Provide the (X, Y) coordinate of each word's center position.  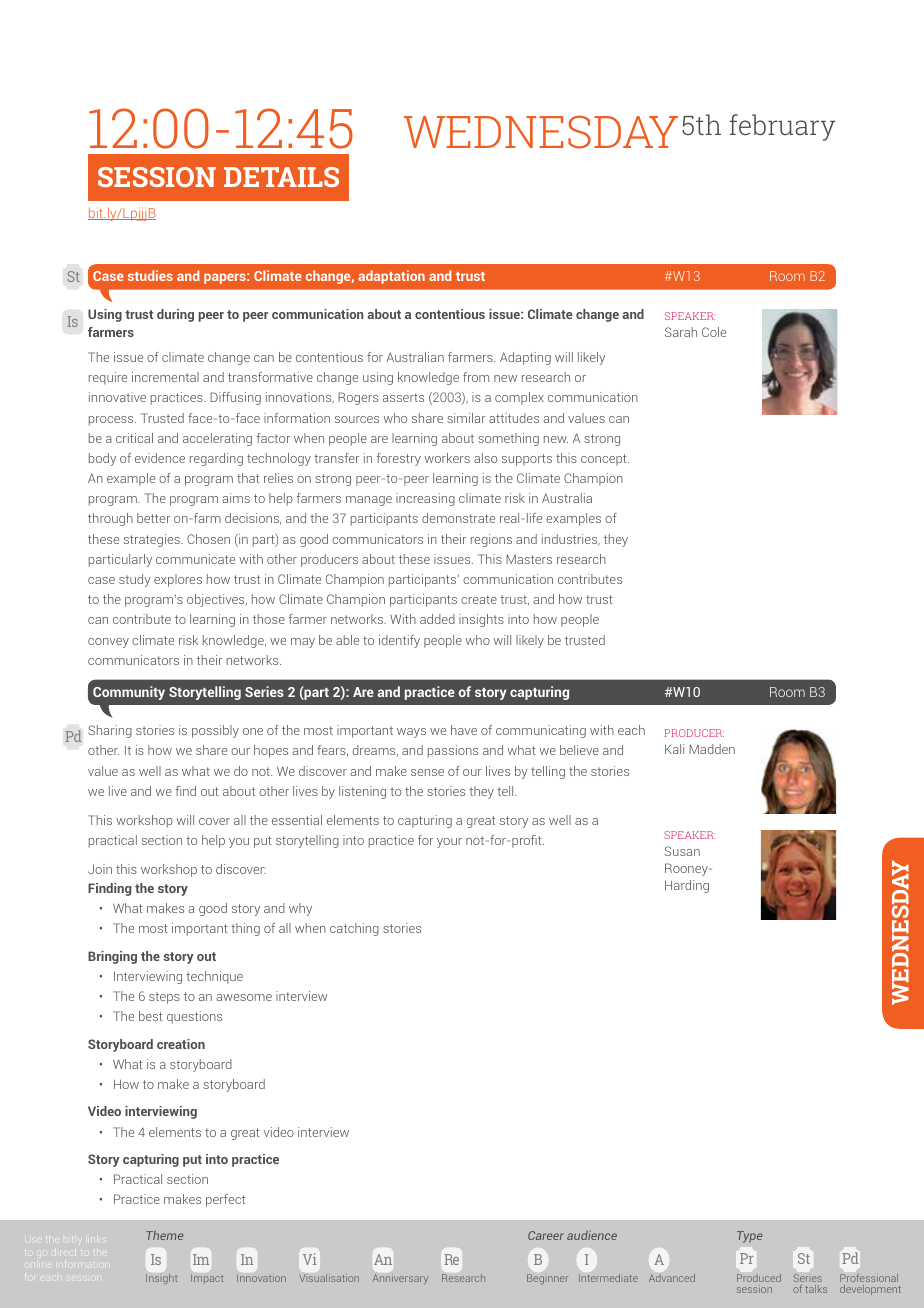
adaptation (391, 277)
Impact (207, 1279)
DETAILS (281, 177)
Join (100, 869)
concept (605, 460)
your (449, 843)
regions (491, 540)
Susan (682, 851)
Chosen (208, 539)
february (782, 127)
